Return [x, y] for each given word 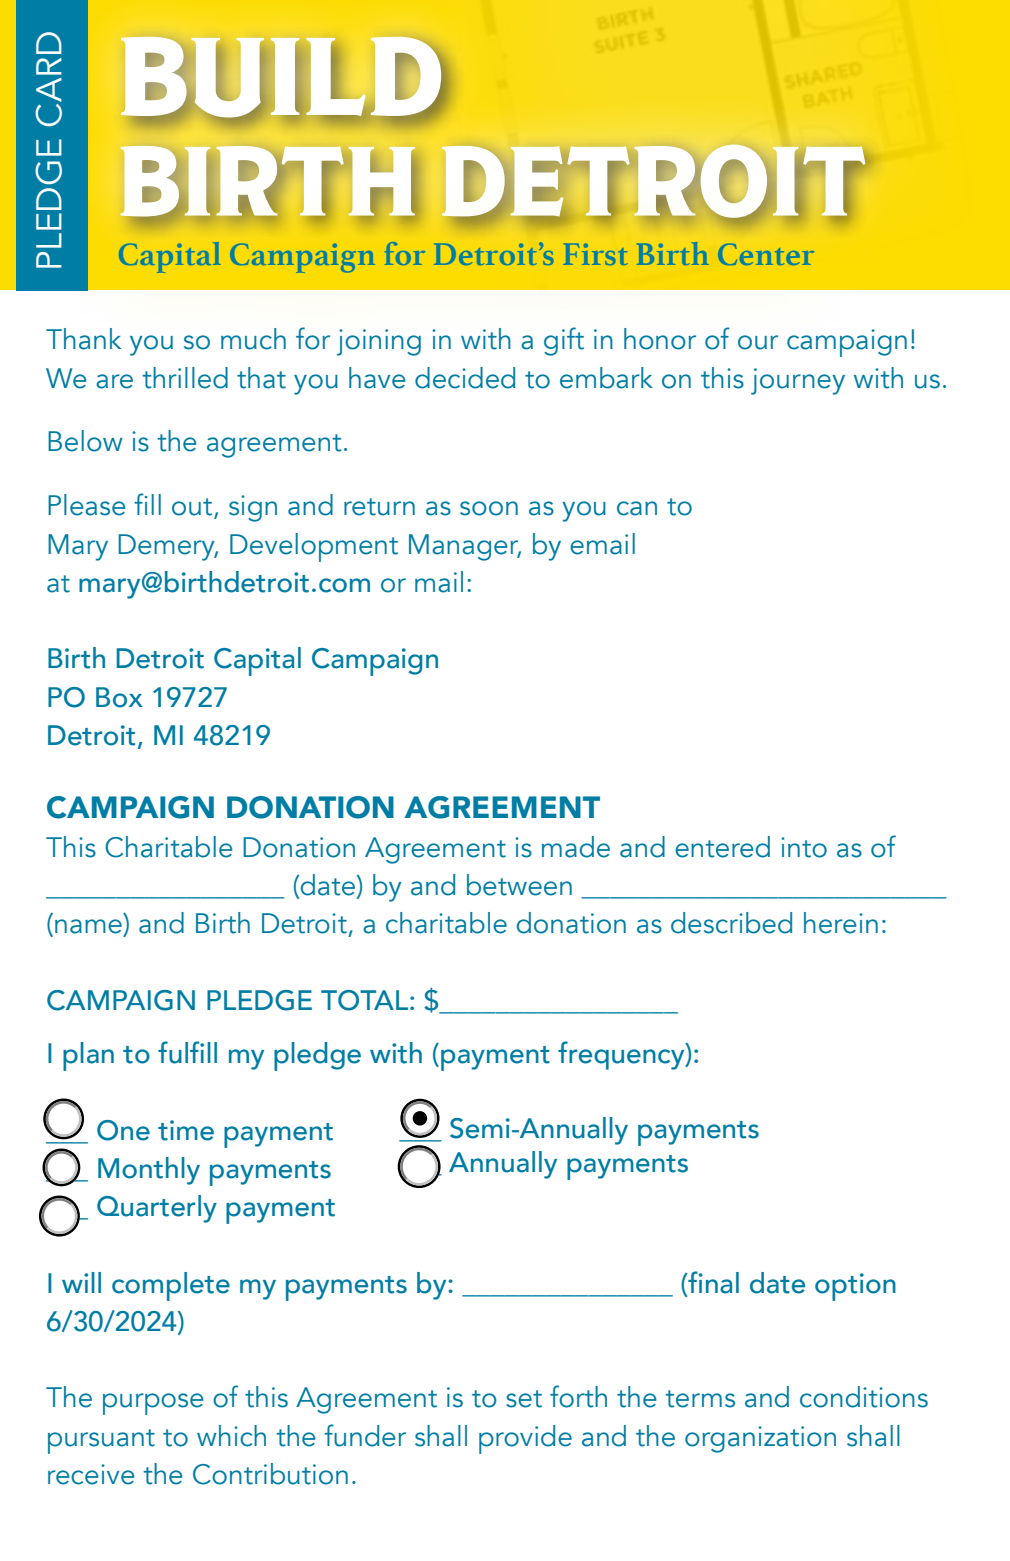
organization [760, 1439]
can [637, 508]
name [89, 927]
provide [525, 1439]
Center [766, 254]
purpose [153, 1404]
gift [564, 341]
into [804, 847]
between [519, 885]
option [855, 1287]
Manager [465, 547]
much [253, 339]
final [712, 1283]
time [186, 1130]
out [193, 508]
